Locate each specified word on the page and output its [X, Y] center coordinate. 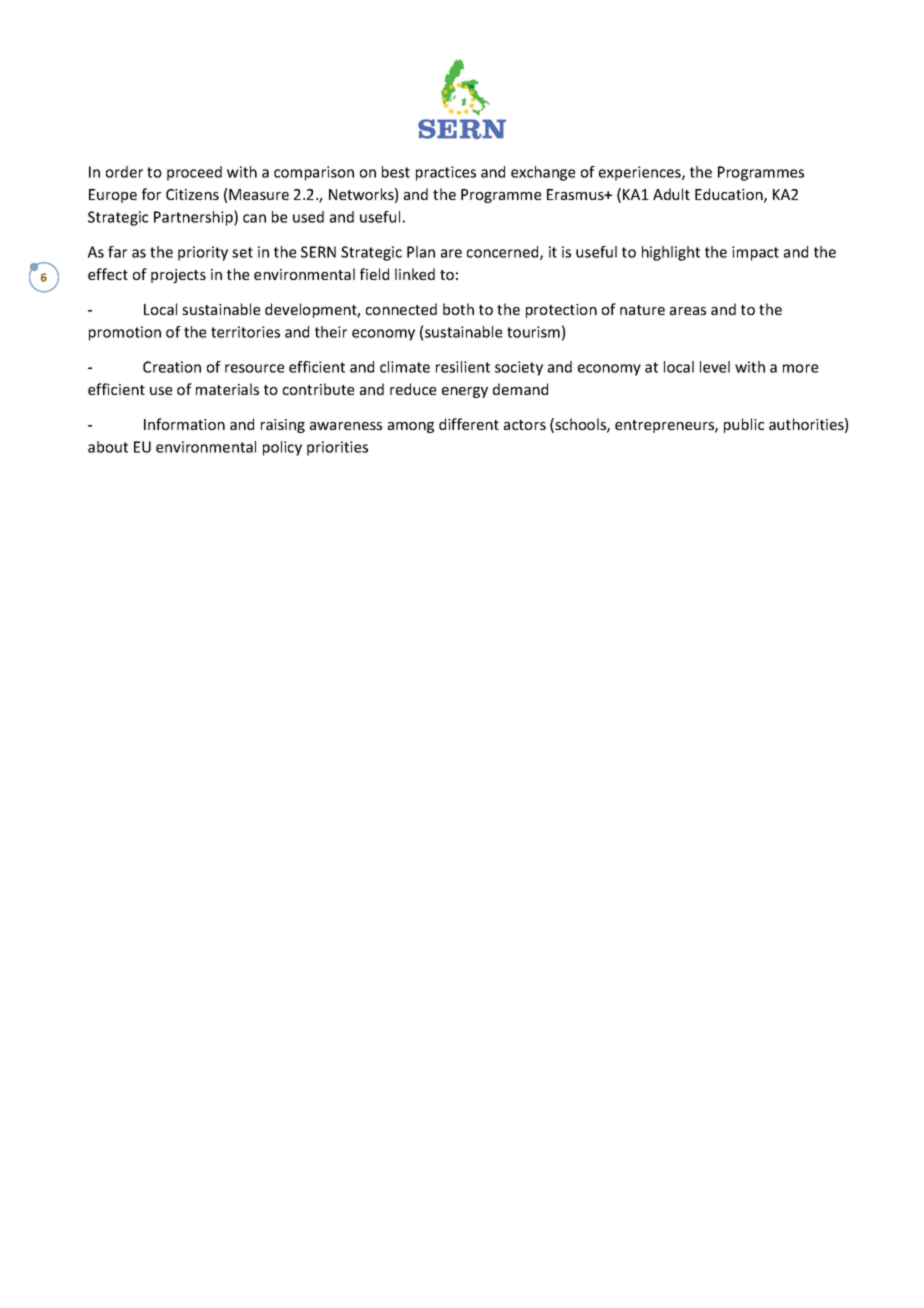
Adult [671, 194]
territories [245, 332]
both [458, 309]
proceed [194, 173]
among [411, 427]
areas [688, 311]
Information [184, 424]
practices [446, 173]
